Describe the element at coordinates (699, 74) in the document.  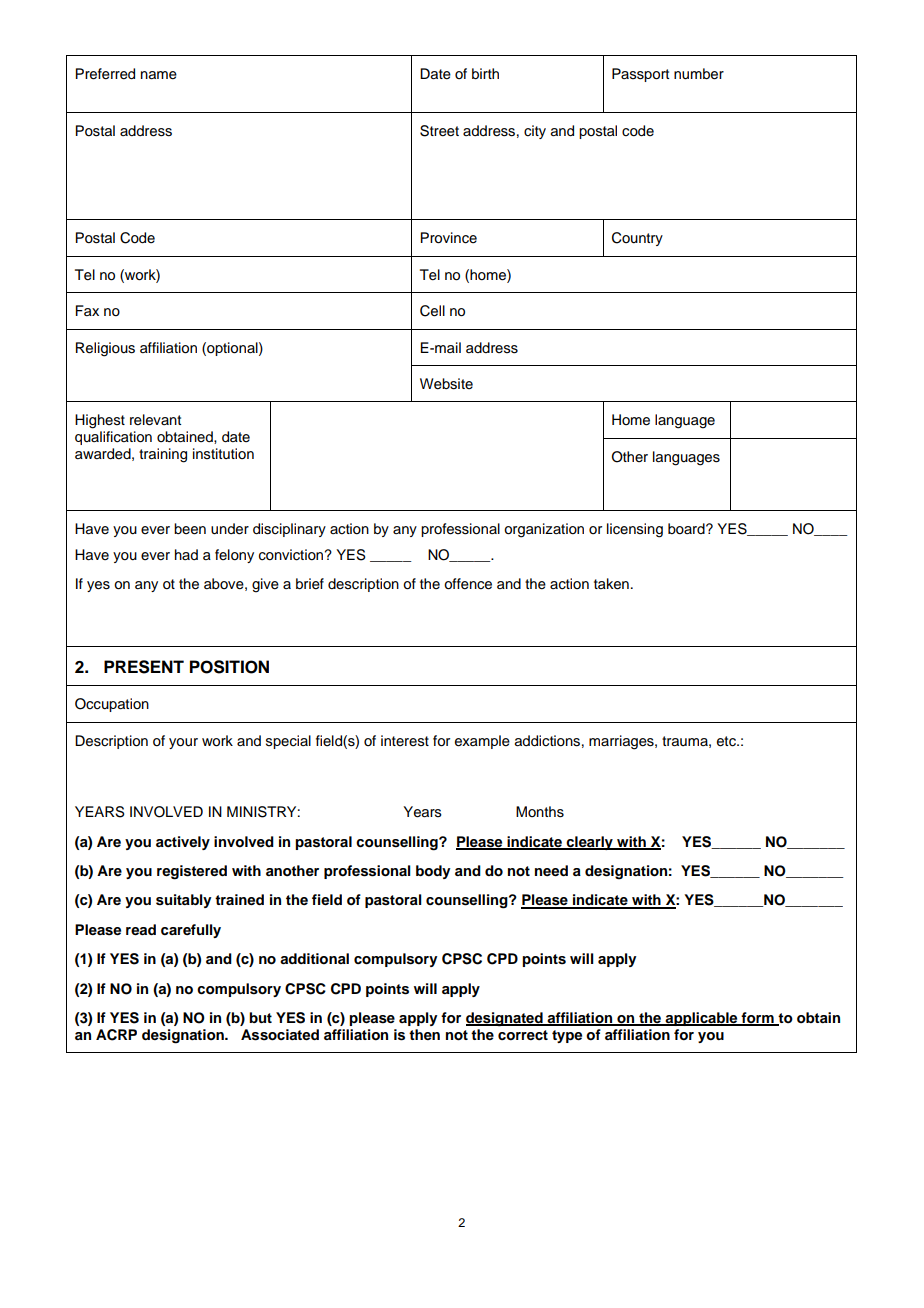
I see `number` at that location.
